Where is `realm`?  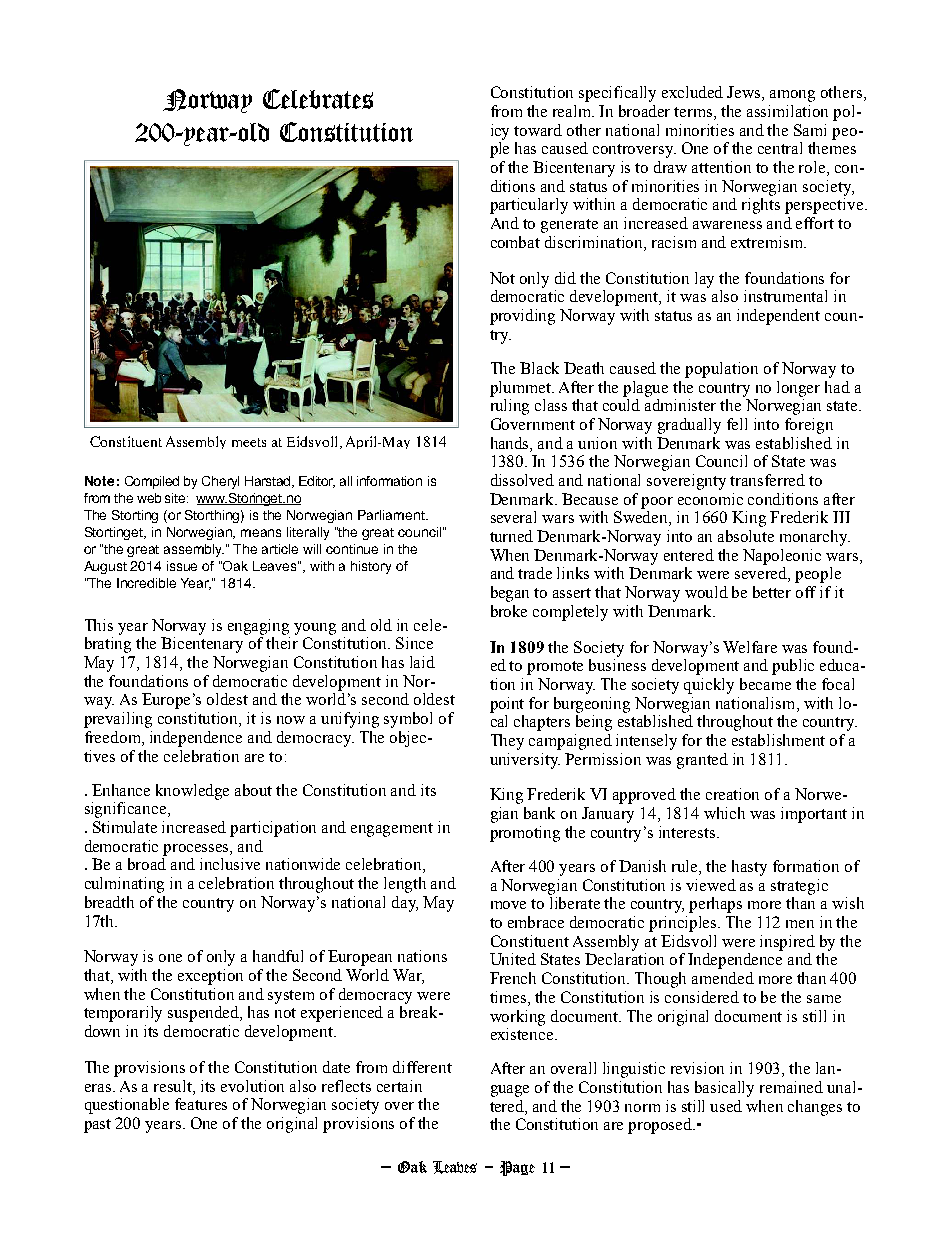 realm is located at coordinates (573, 111).
